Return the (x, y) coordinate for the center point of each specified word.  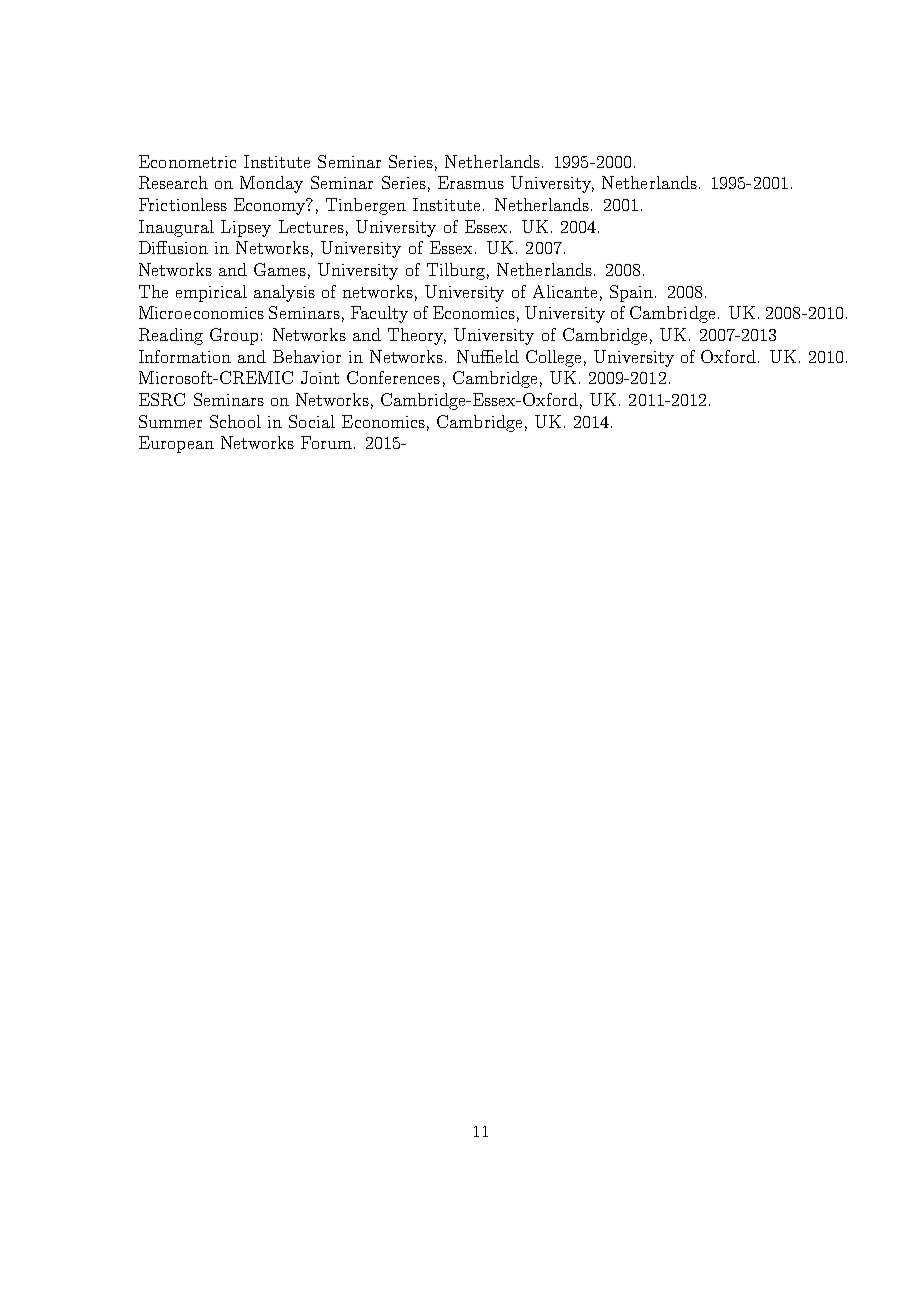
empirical (211, 293)
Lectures (311, 226)
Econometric (187, 161)
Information (185, 356)
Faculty (379, 314)
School (235, 421)
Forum (326, 442)
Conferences (393, 377)
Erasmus (471, 182)
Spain (633, 293)
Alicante (565, 291)
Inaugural (176, 228)
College (553, 358)
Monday (271, 184)
